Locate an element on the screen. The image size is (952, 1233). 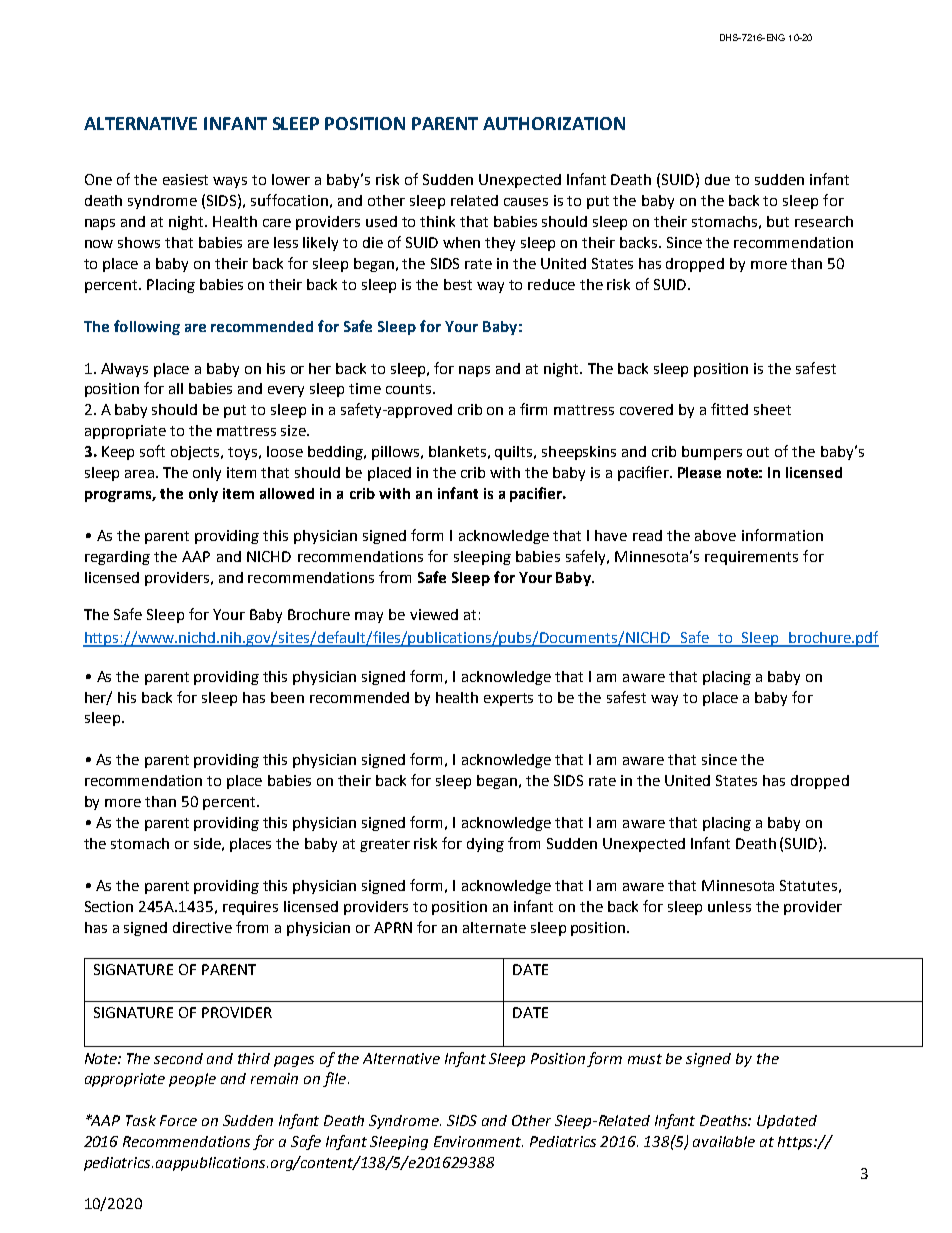
requirements is located at coordinates (751, 558).
